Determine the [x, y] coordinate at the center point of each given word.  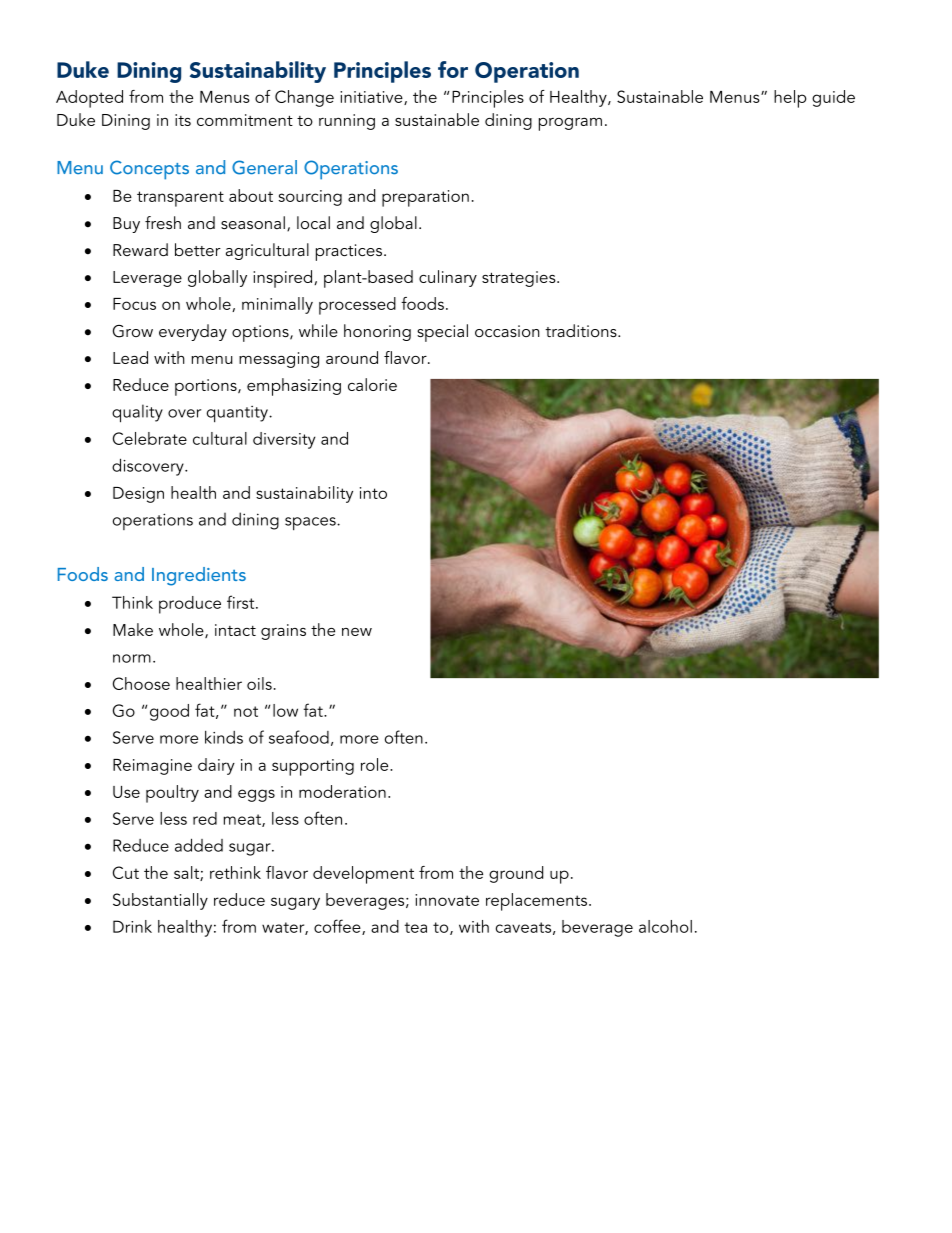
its [183, 120]
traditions [582, 330]
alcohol [665, 926]
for [453, 69]
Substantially [160, 901]
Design [138, 495]
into [373, 493]
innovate [447, 900]
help [790, 99]
